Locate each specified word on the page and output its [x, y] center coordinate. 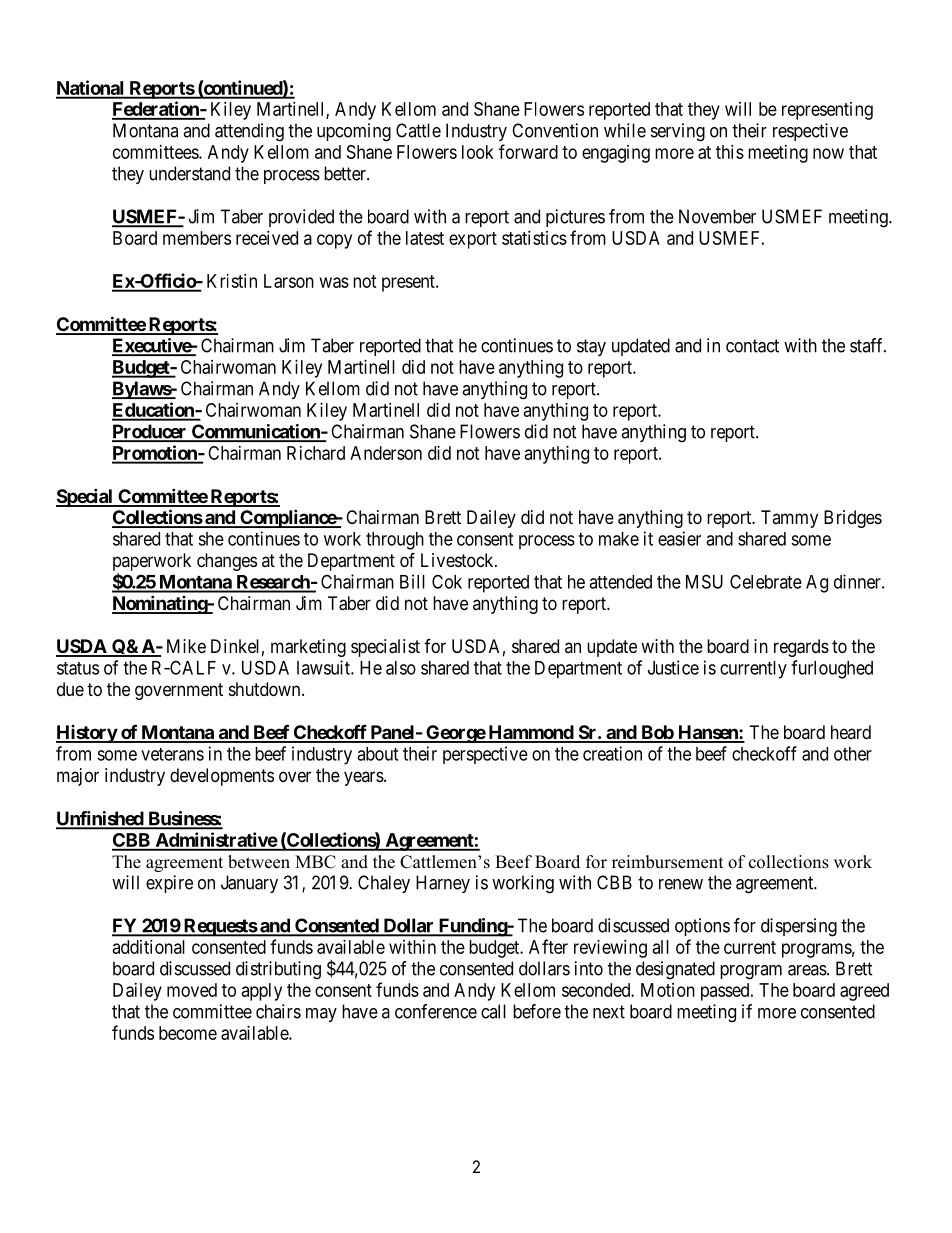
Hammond [530, 733]
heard [851, 732]
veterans [172, 754]
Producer [150, 432]
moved [192, 990]
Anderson [386, 453]
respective [810, 132]
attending [249, 132]
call [493, 1011]
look [478, 152]
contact [752, 346]
